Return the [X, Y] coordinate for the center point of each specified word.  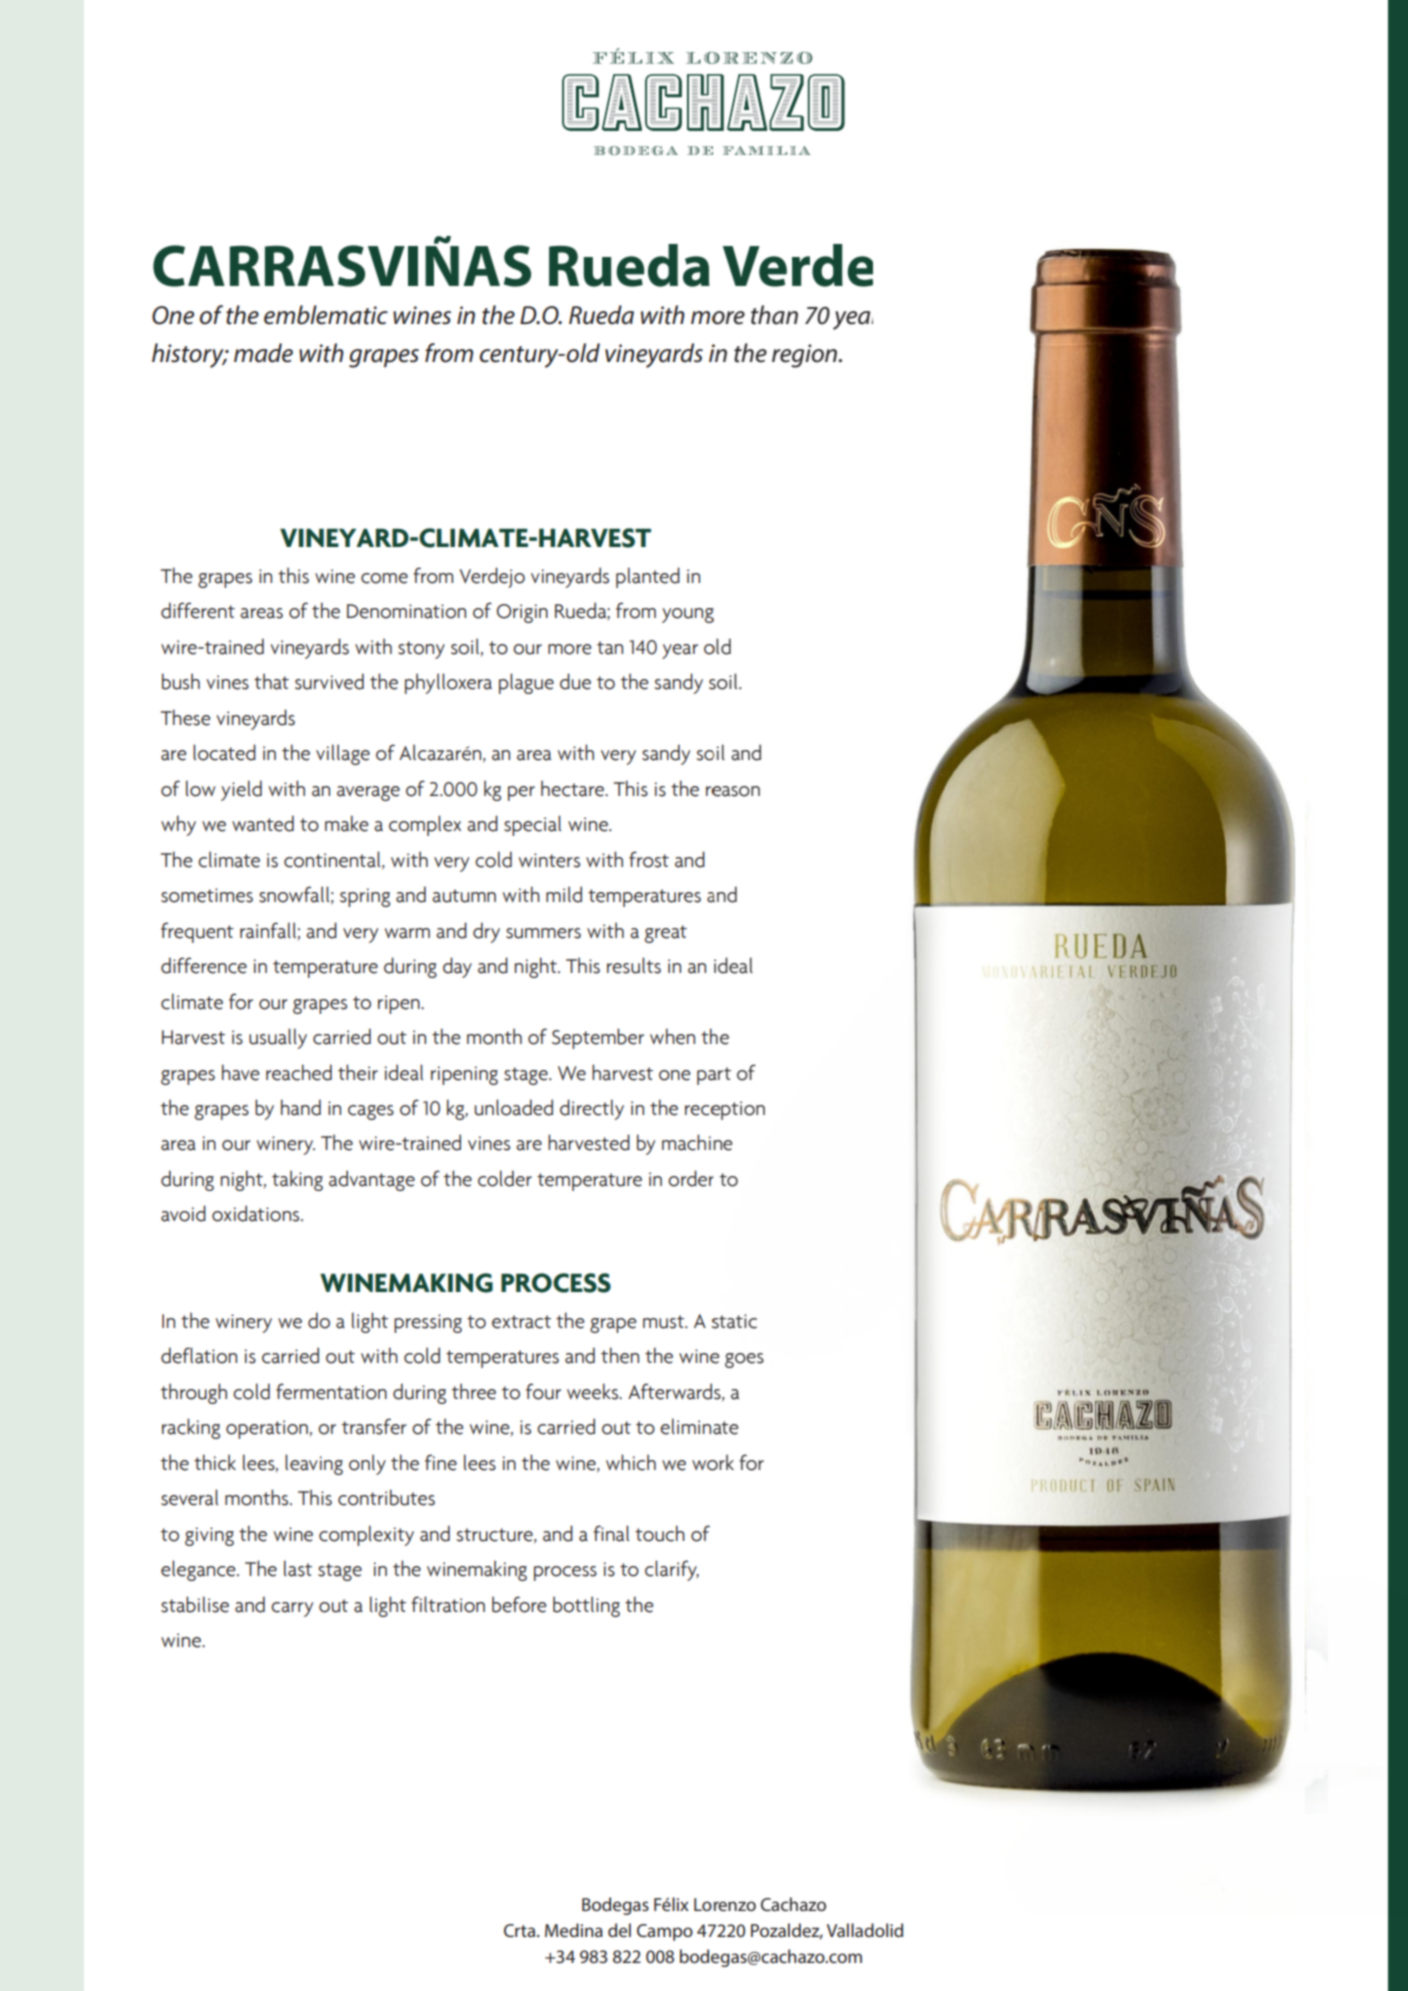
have [241, 1072]
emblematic [326, 315]
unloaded [514, 1107]
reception [725, 1110]
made [263, 353]
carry [292, 1609]
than [774, 315]
